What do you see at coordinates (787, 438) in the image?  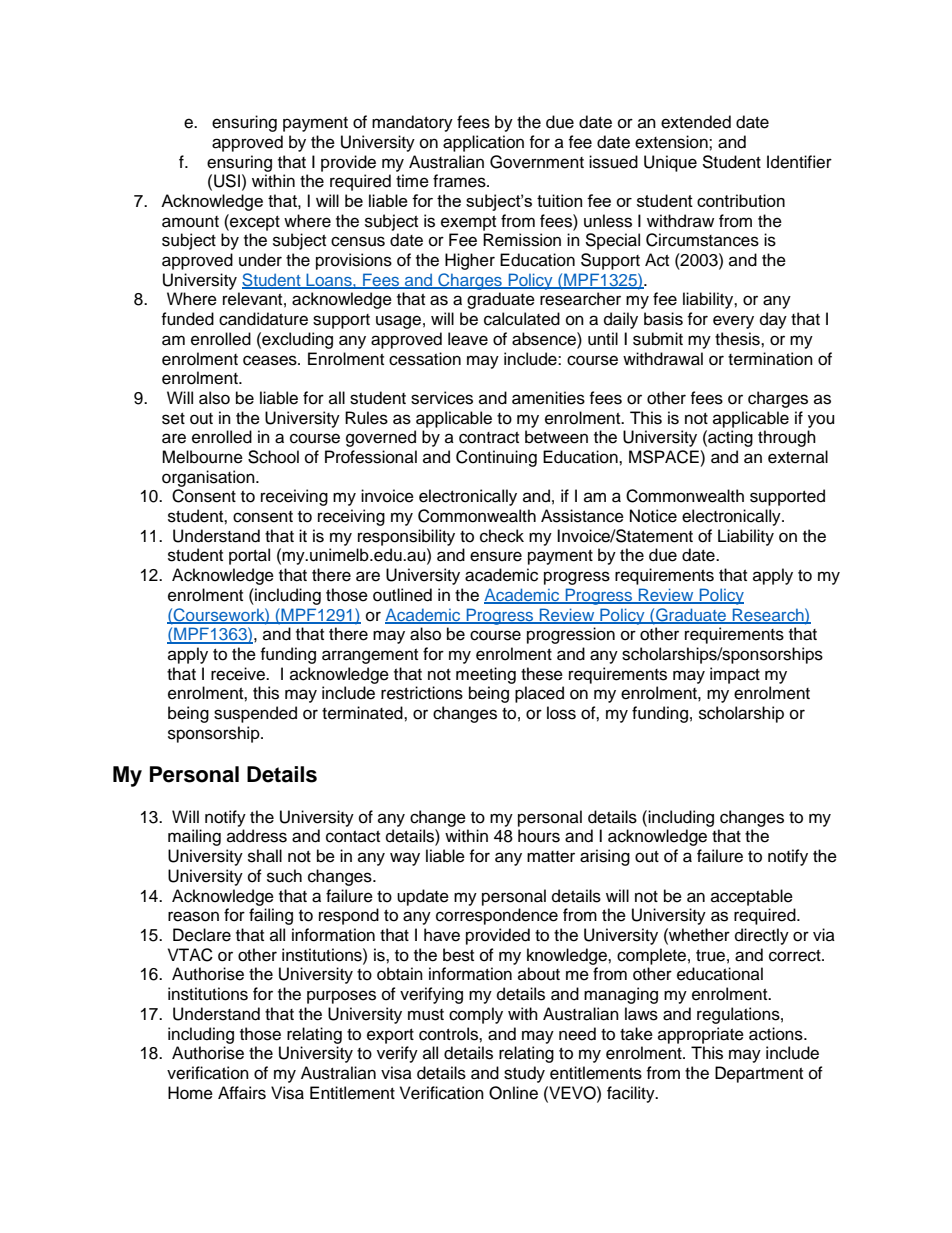 I see `through` at bounding box center [787, 438].
